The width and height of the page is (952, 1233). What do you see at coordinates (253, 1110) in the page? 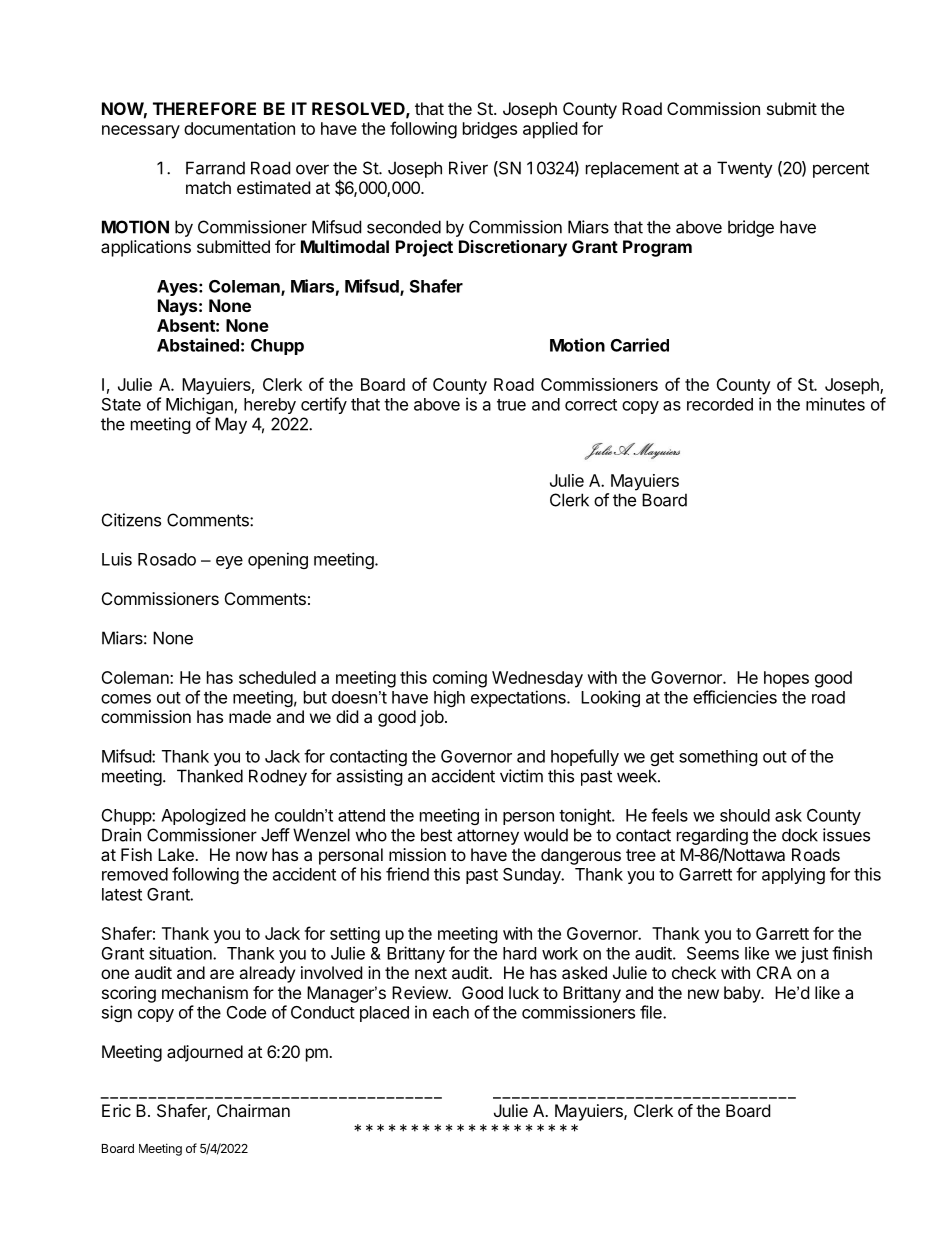
I see `Chairman` at bounding box center [253, 1110].
